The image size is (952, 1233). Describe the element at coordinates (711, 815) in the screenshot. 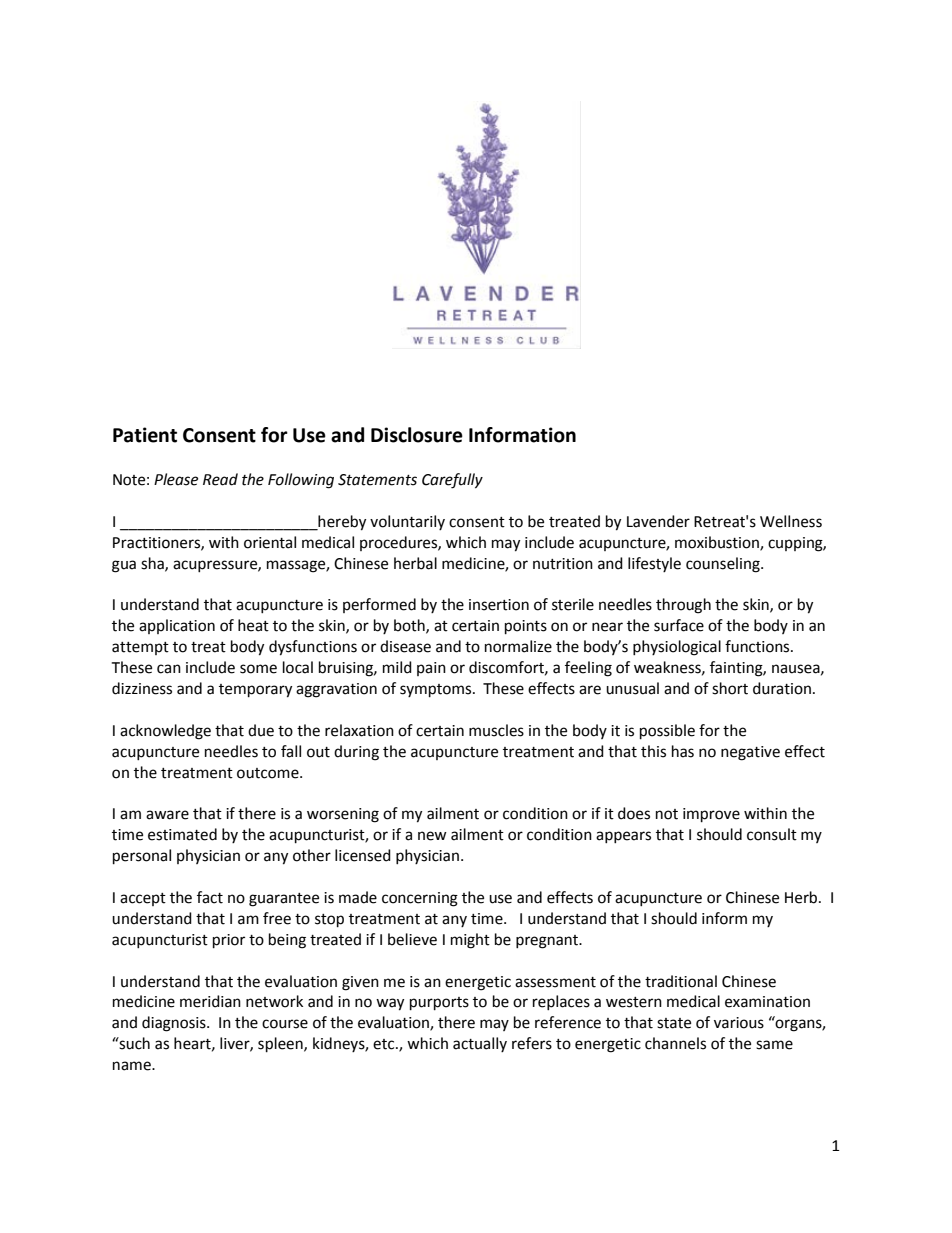

I see `improve` at that location.
